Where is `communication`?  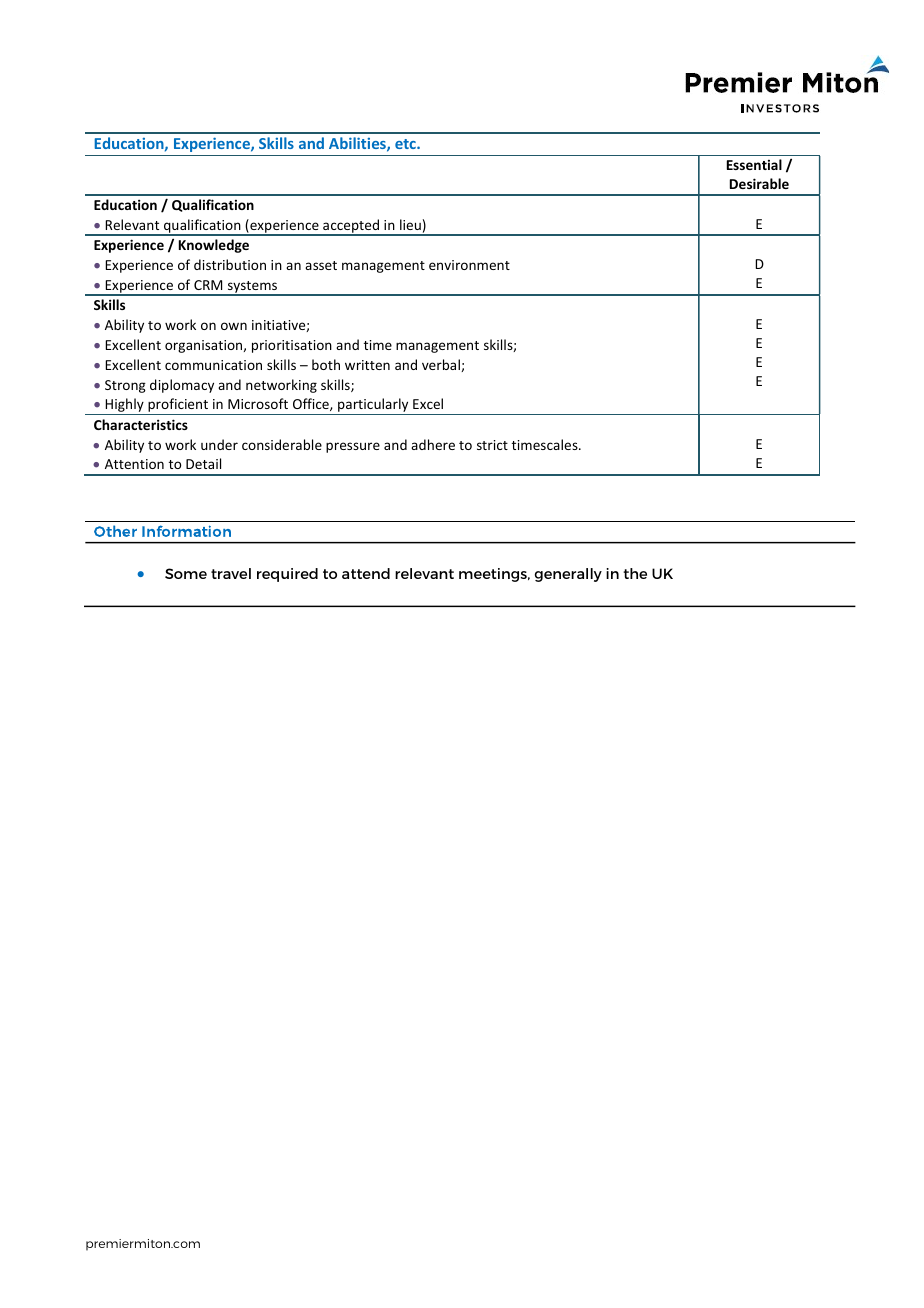 communication is located at coordinates (213, 365).
